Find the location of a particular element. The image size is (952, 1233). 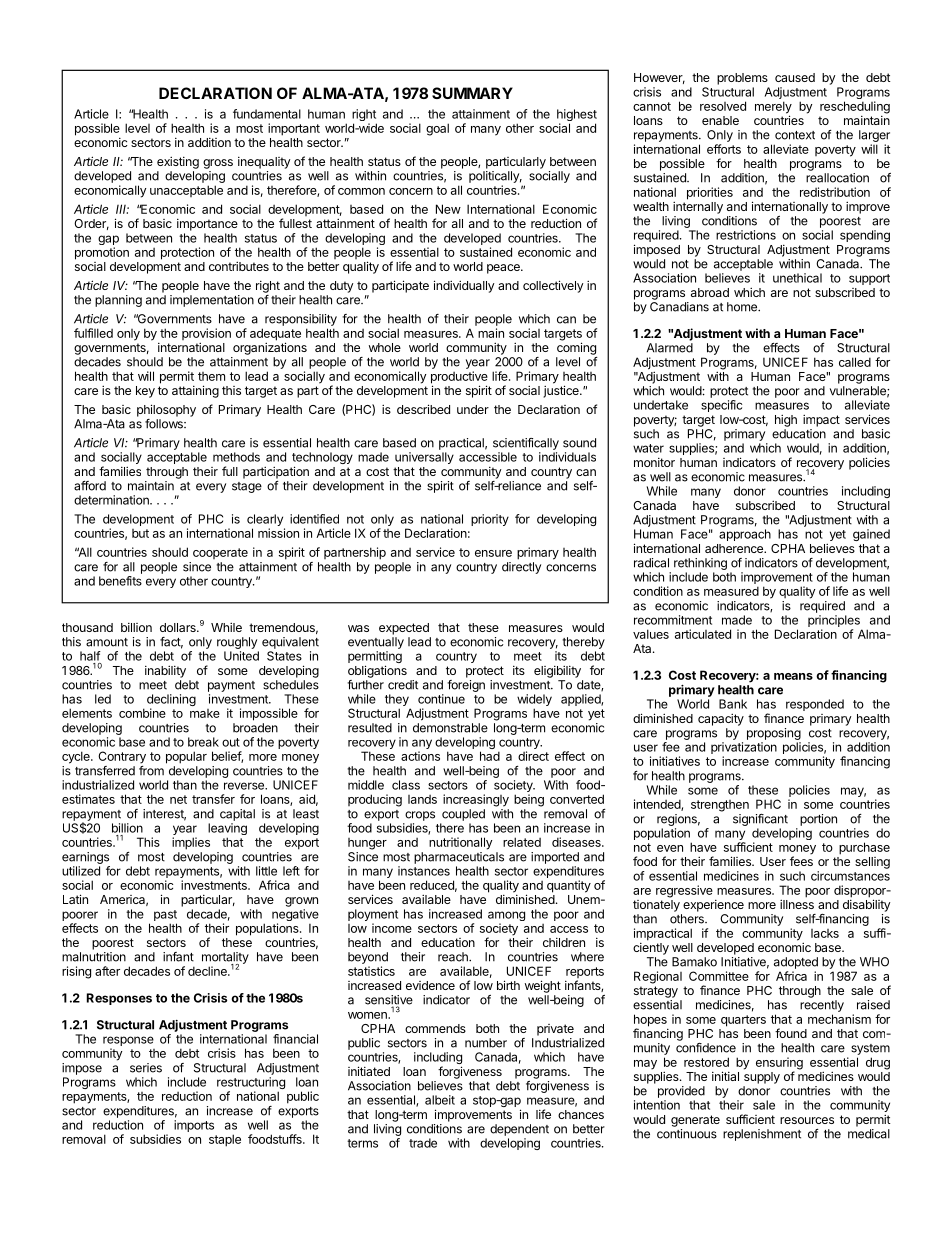

scientifically is located at coordinates (526, 444).
